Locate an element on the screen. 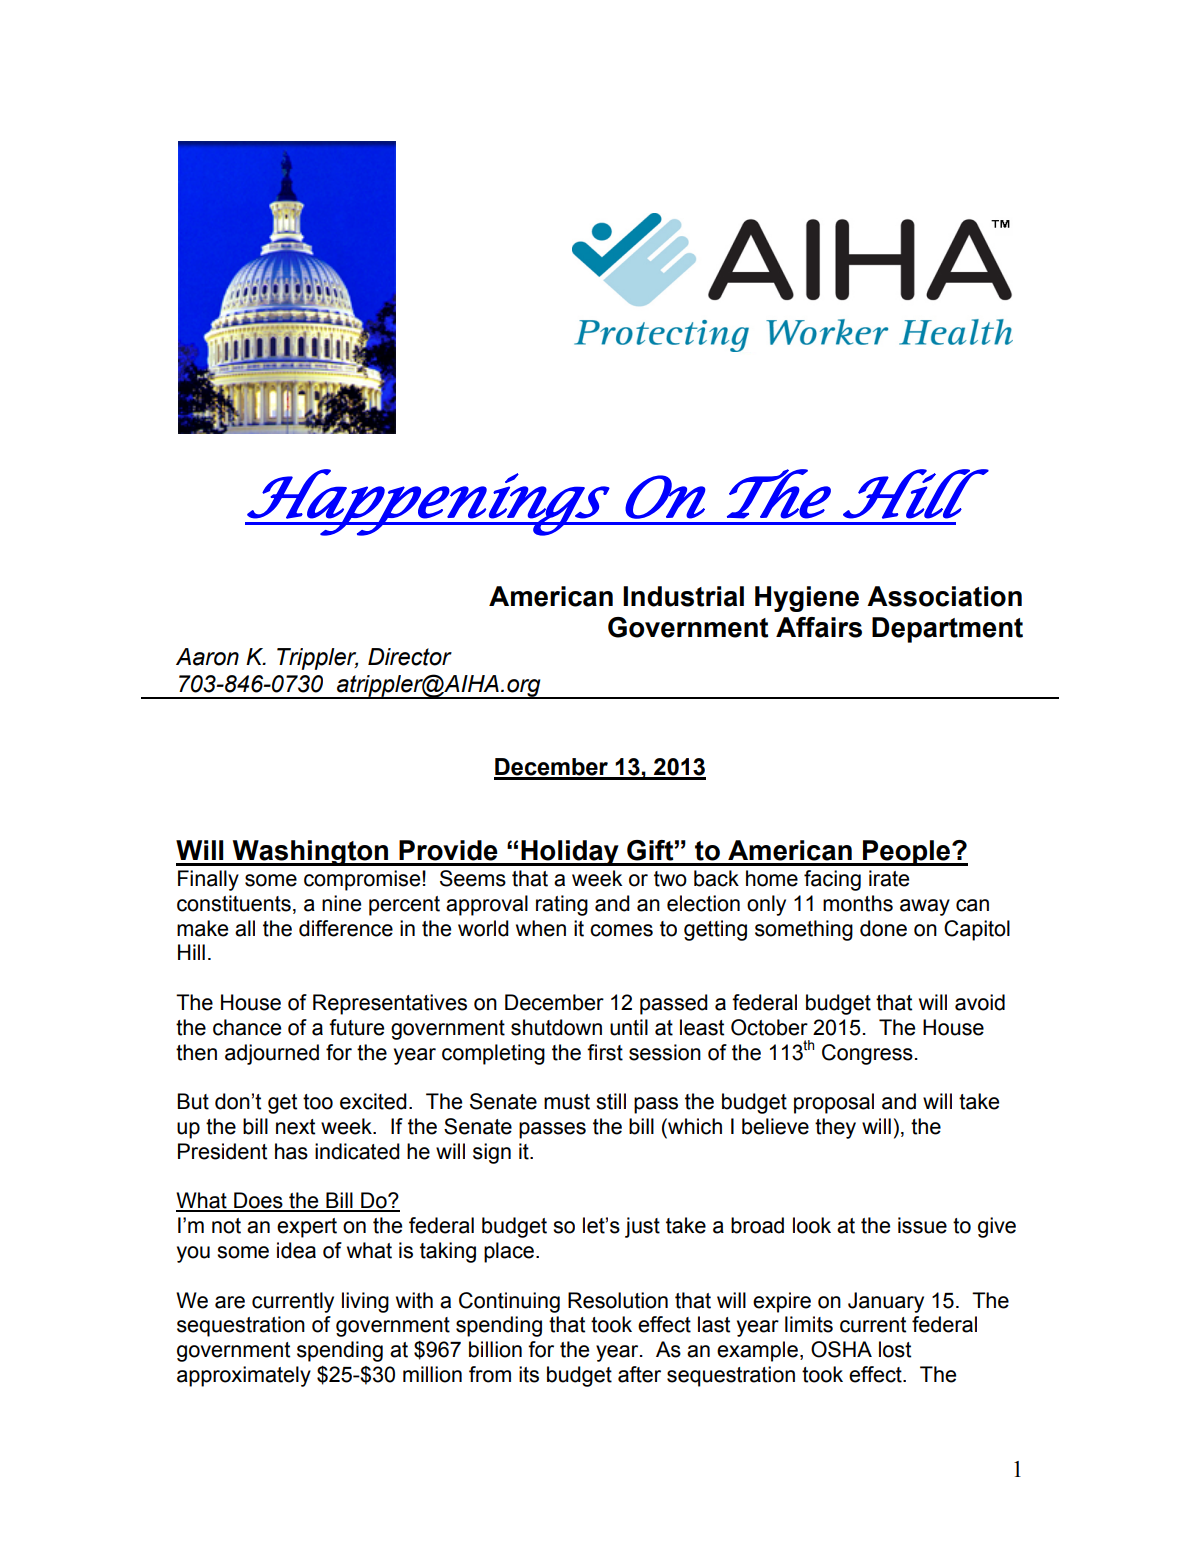 The width and height of the screenshot is (1200, 1553). next is located at coordinates (295, 1127).
